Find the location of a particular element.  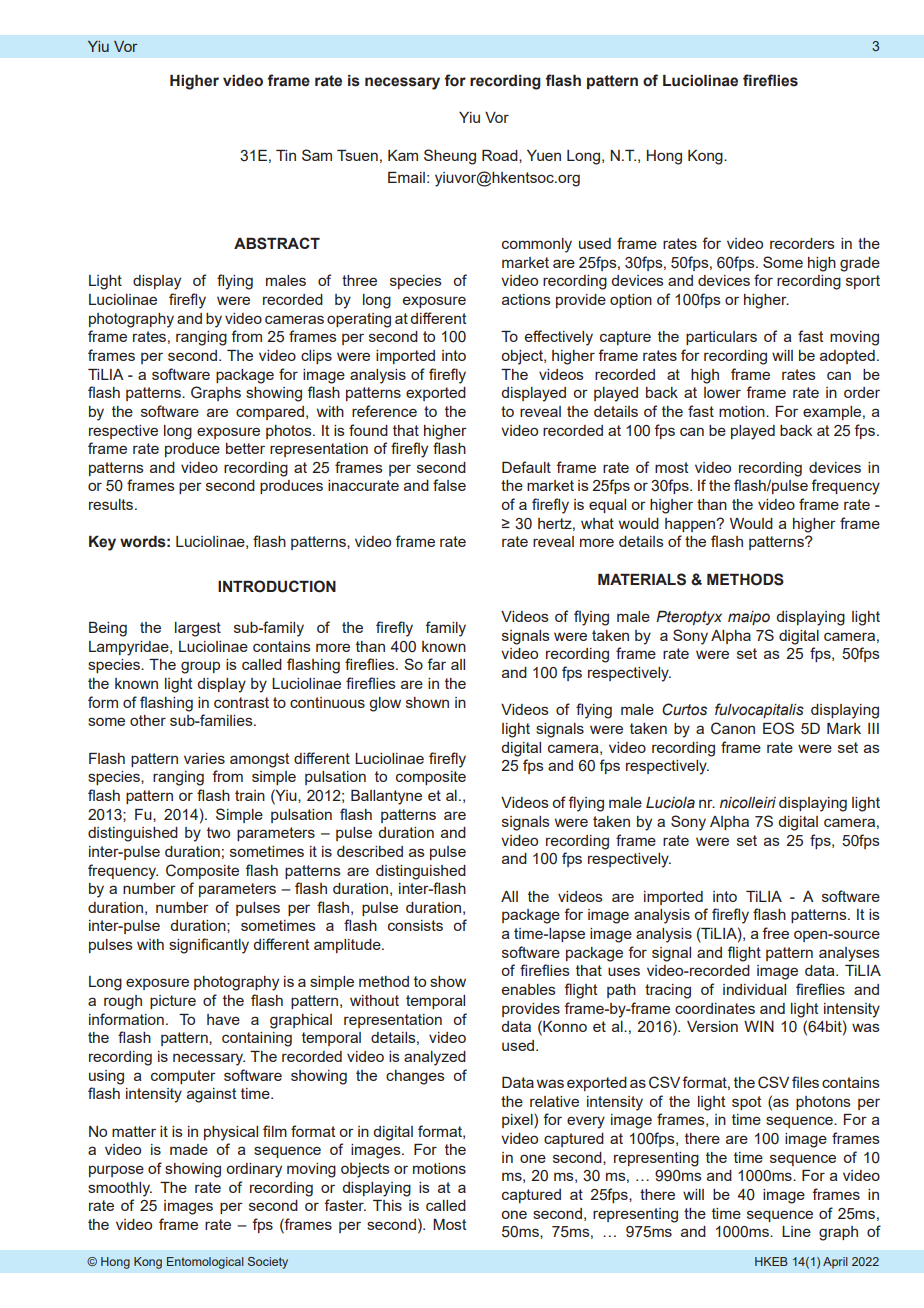

This is located at coordinates (387, 1205).
